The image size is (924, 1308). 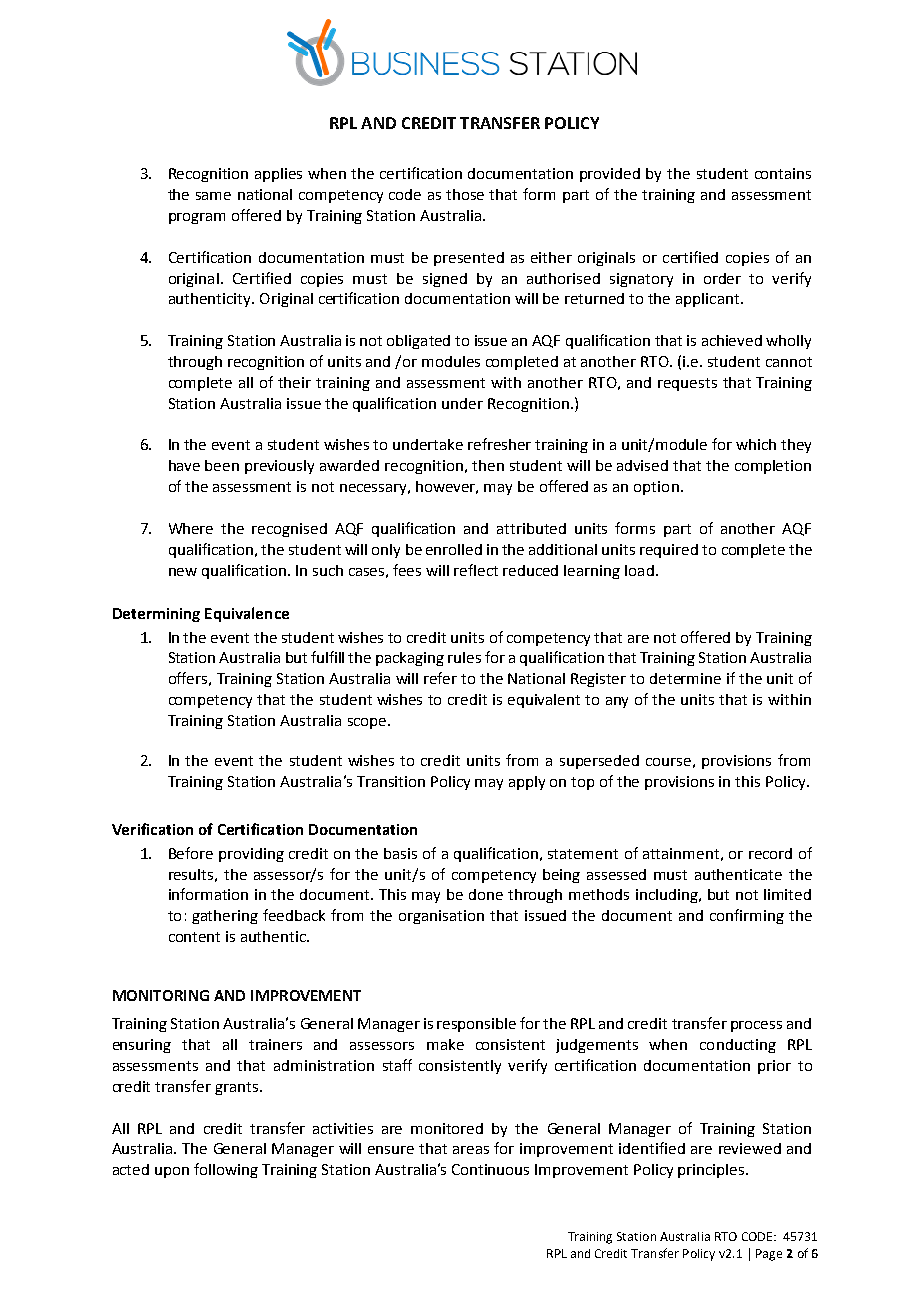 What do you see at coordinates (213, 196) in the screenshot?
I see `same` at bounding box center [213, 196].
